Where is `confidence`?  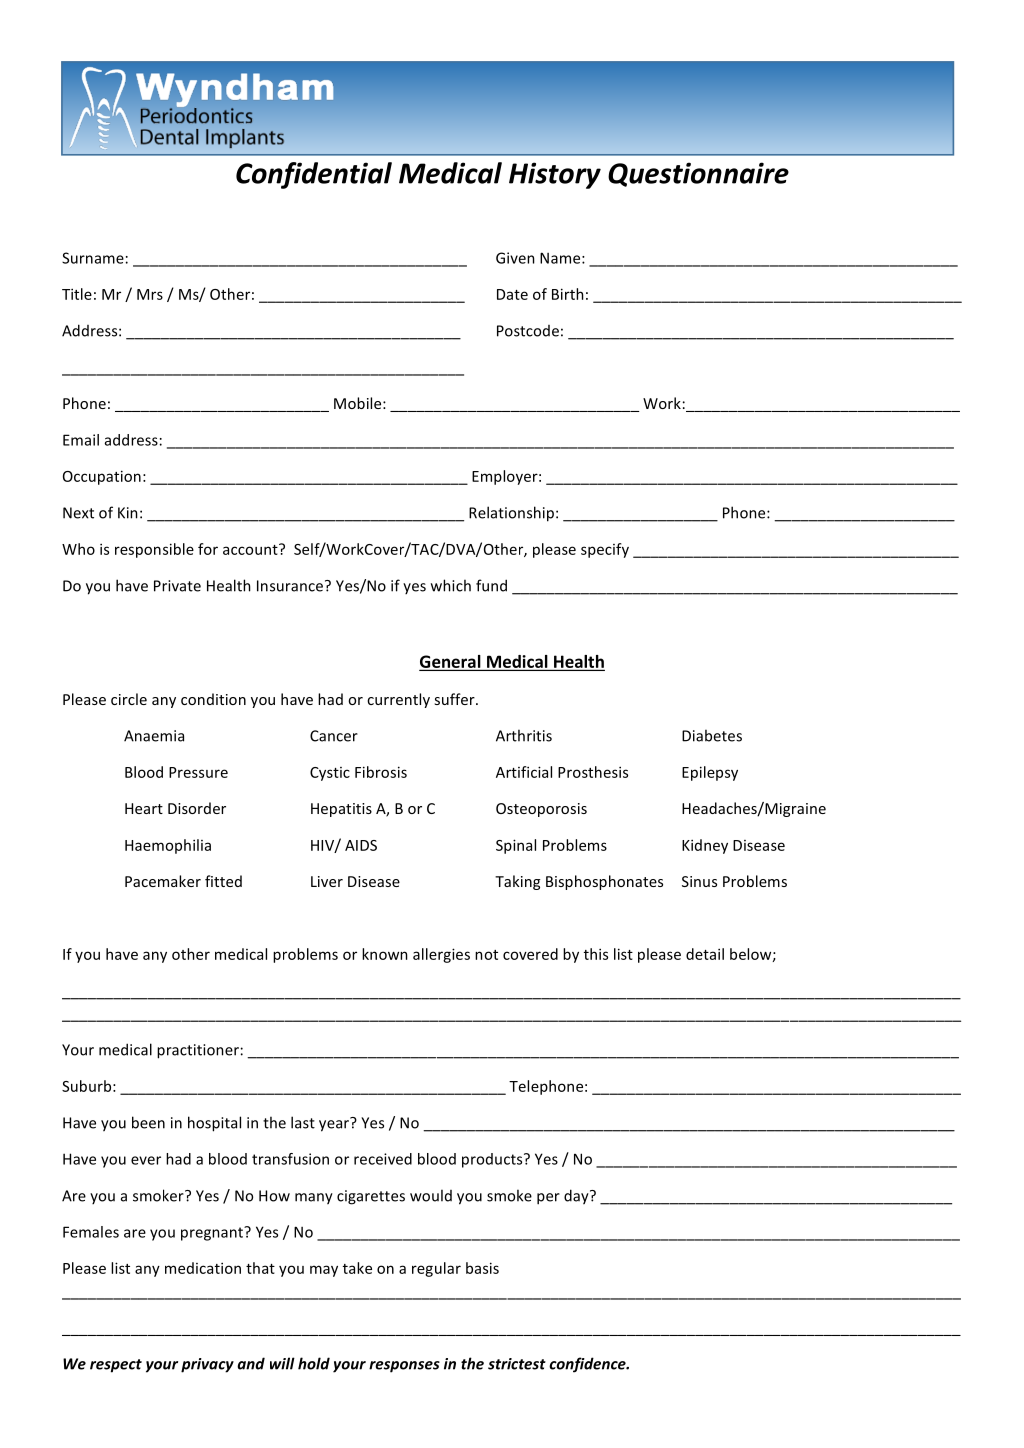 confidence is located at coordinates (588, 1365).
